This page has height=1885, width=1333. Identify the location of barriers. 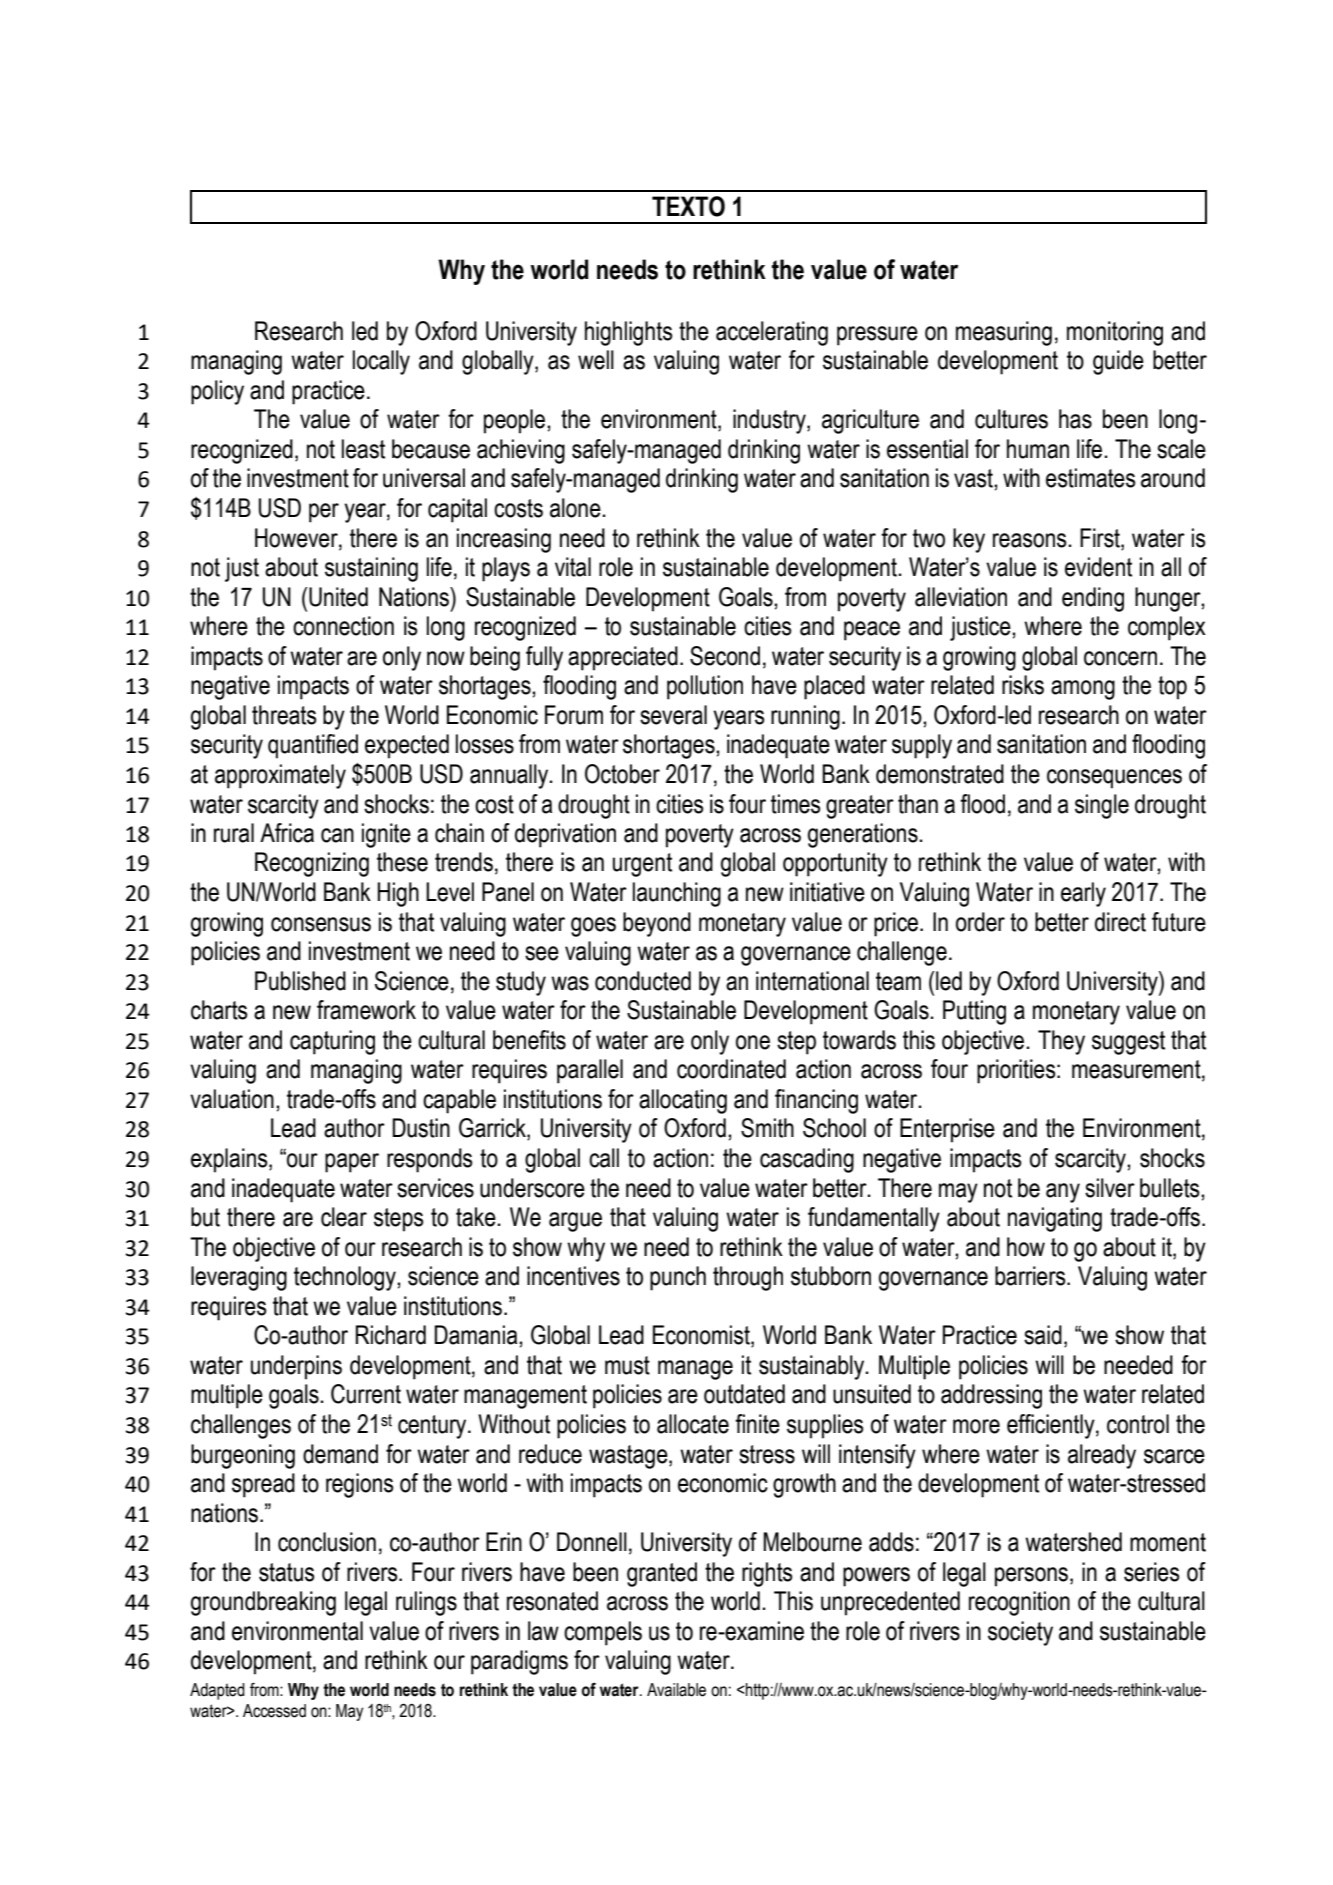
(1031, 1276).
